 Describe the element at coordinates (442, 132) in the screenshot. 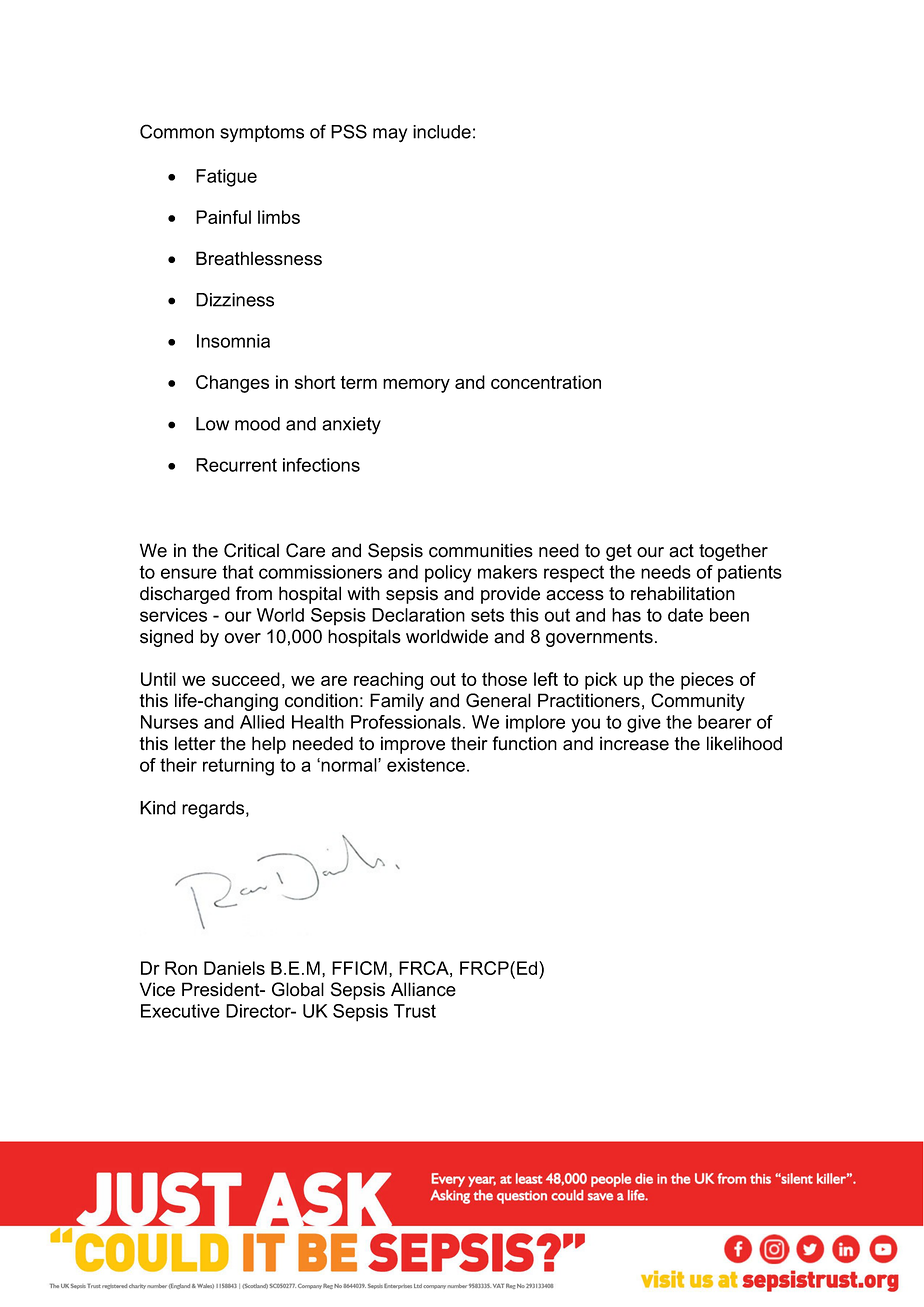

I see `include` at that location.
